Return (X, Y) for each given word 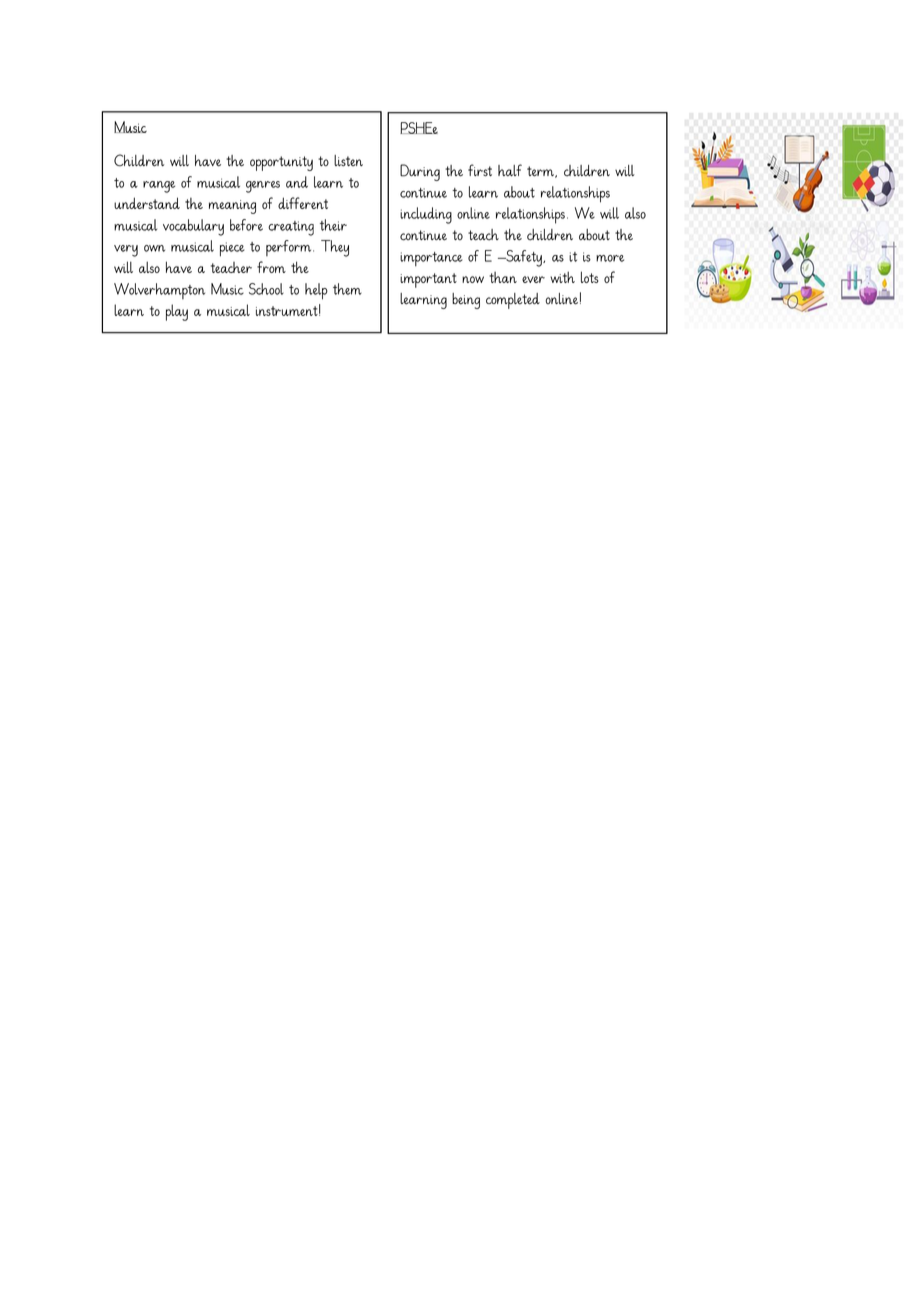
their (333, 225)
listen (348, 160)
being (466, 301)
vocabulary (193, 227)
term (541, 172)
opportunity (281, 163)
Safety (524, 258)
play (177, 312)
